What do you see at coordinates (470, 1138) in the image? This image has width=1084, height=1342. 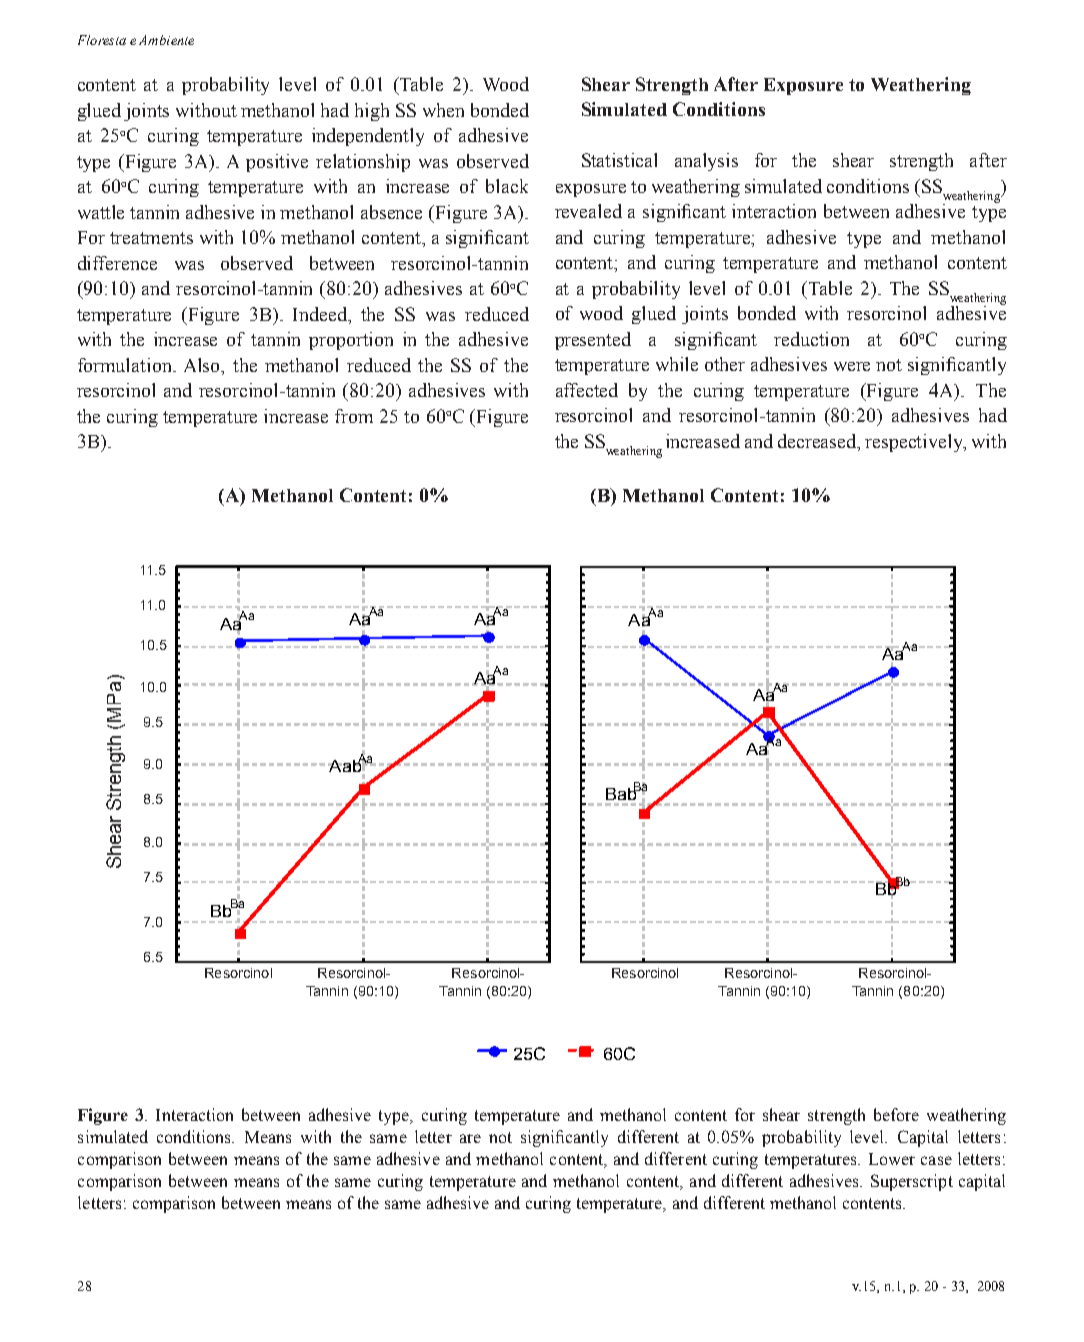 I see `are` at bounding box center [470, 1138].
